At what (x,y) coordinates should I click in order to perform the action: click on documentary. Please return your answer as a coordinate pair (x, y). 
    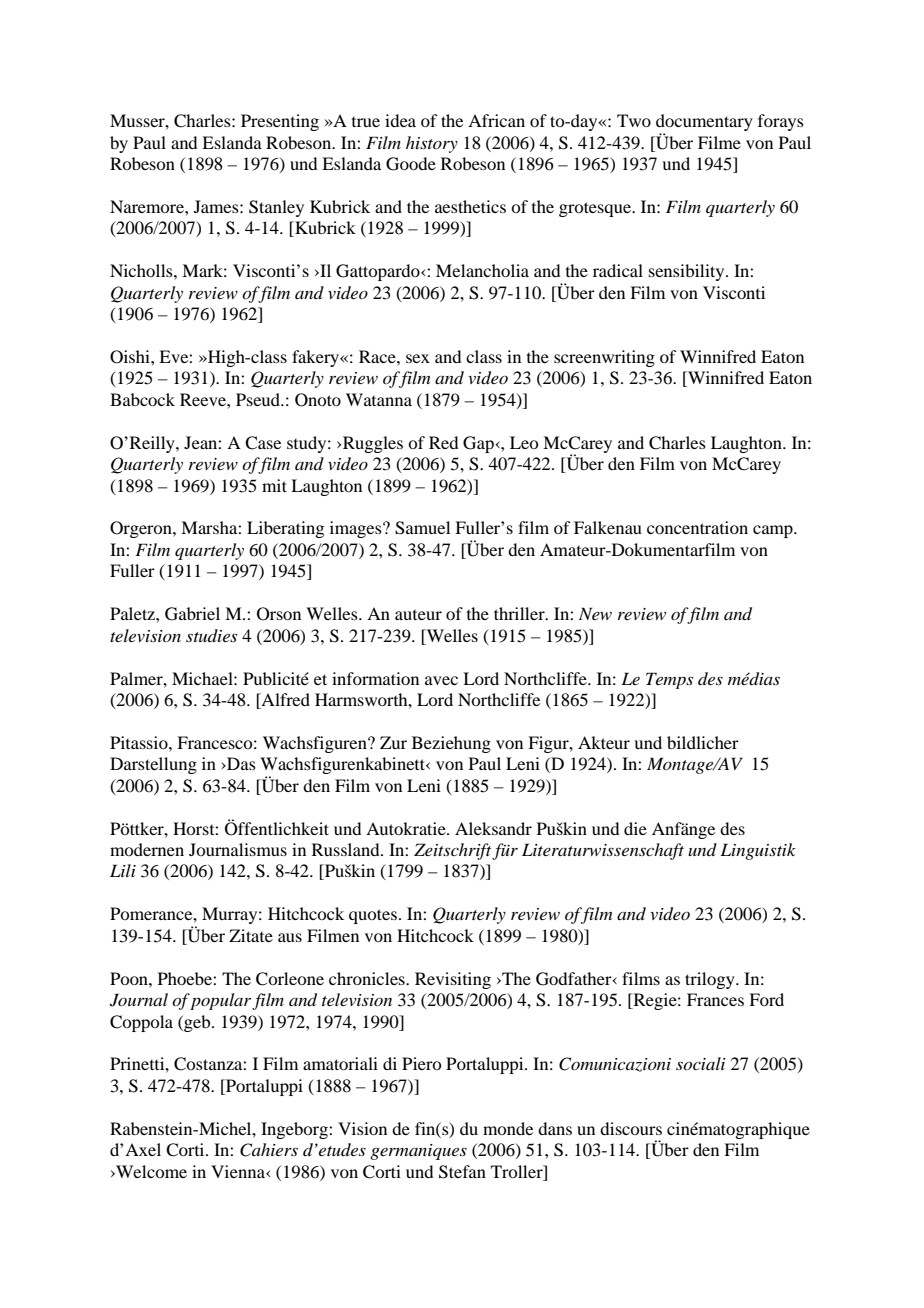
    Looking at the image, I should click on (704, 124).
